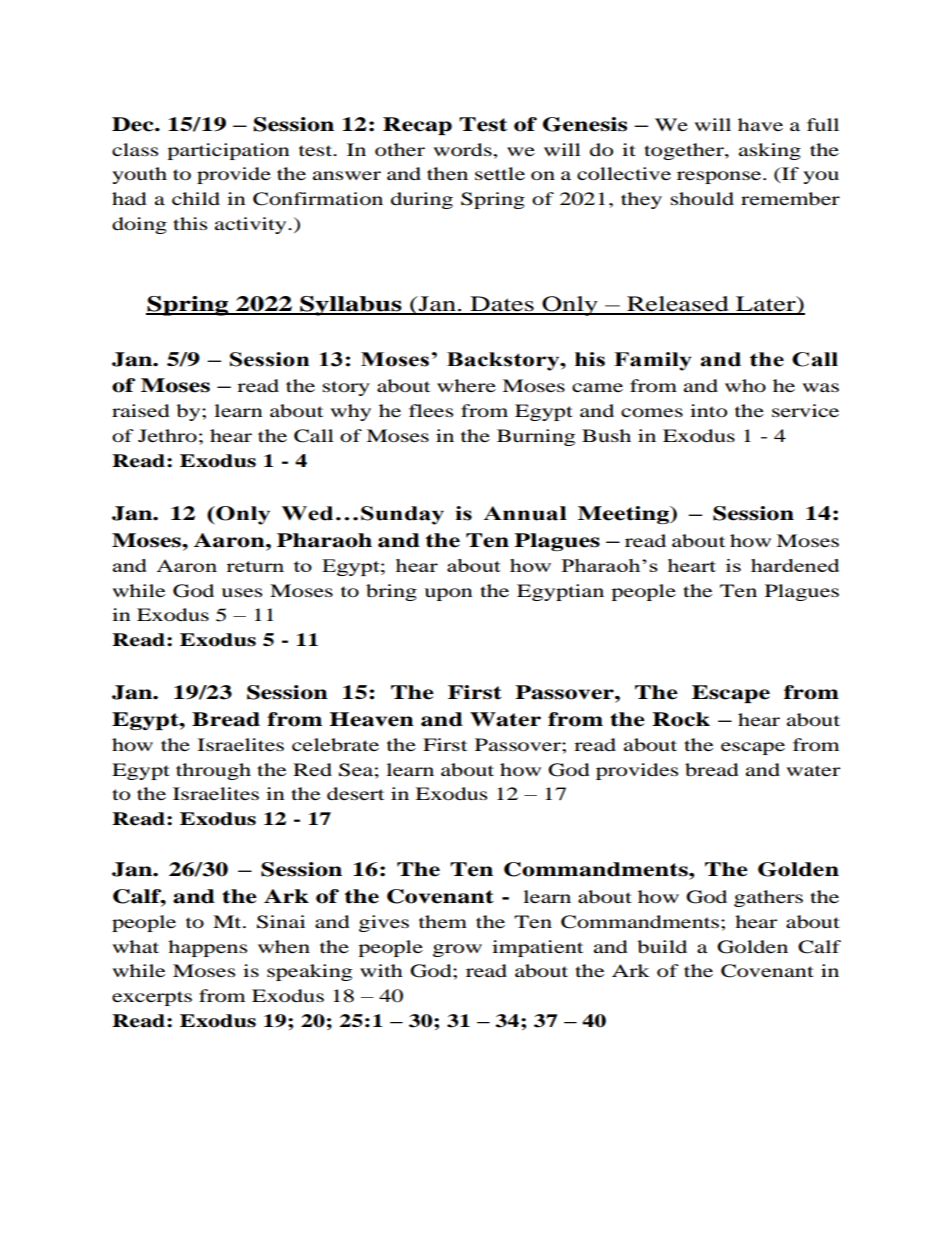 Image resolution: width=952 pixels, height=1233 pixels. What do you see at coordinates (255, 566) in the image?
I see `return` at bounding box center [255, 566].
